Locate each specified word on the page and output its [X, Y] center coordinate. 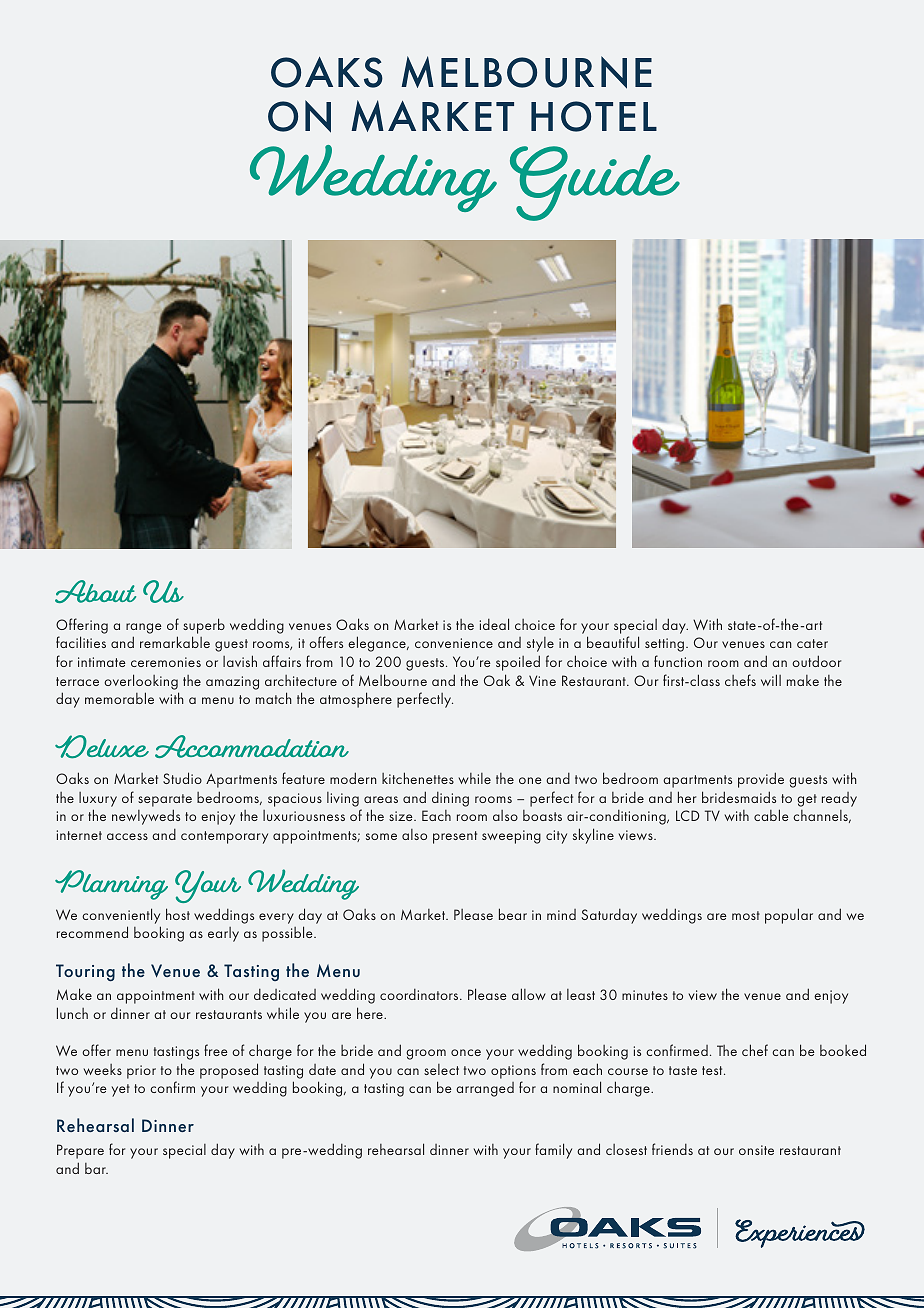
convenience [454, 643]
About [95, 591]
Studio [182, 778]
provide [761, 780]
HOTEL [594, 116]
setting [664, 645]
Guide [595, 183]
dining [450, 799]
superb [204, 626]
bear [513, 914]
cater [812, 643]
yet [121, 1090]
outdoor [816, 661]
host [178, 914]
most [746, 915]
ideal [494, 624]
